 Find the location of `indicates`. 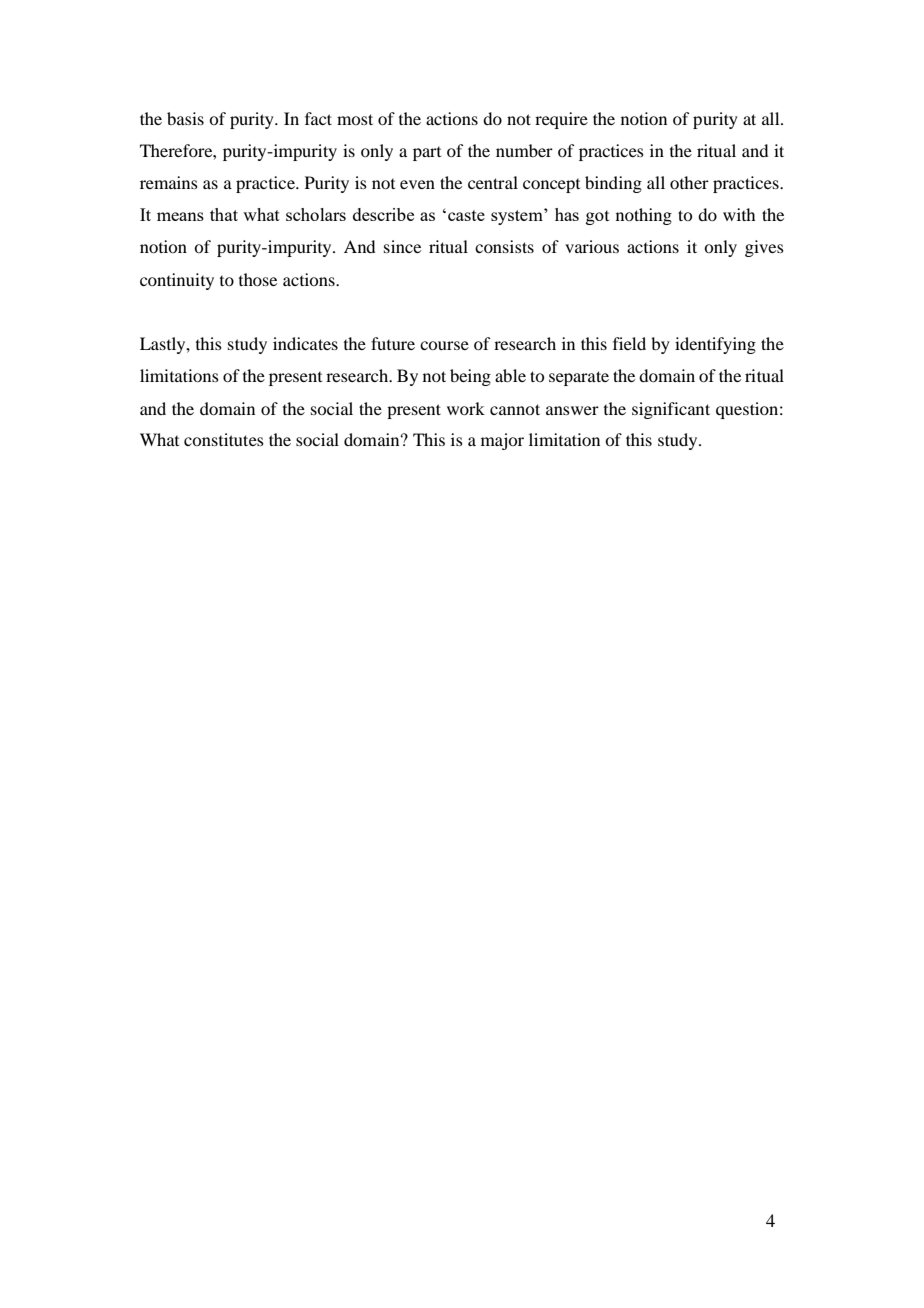

indicates is located at coordinates (305, 343).
